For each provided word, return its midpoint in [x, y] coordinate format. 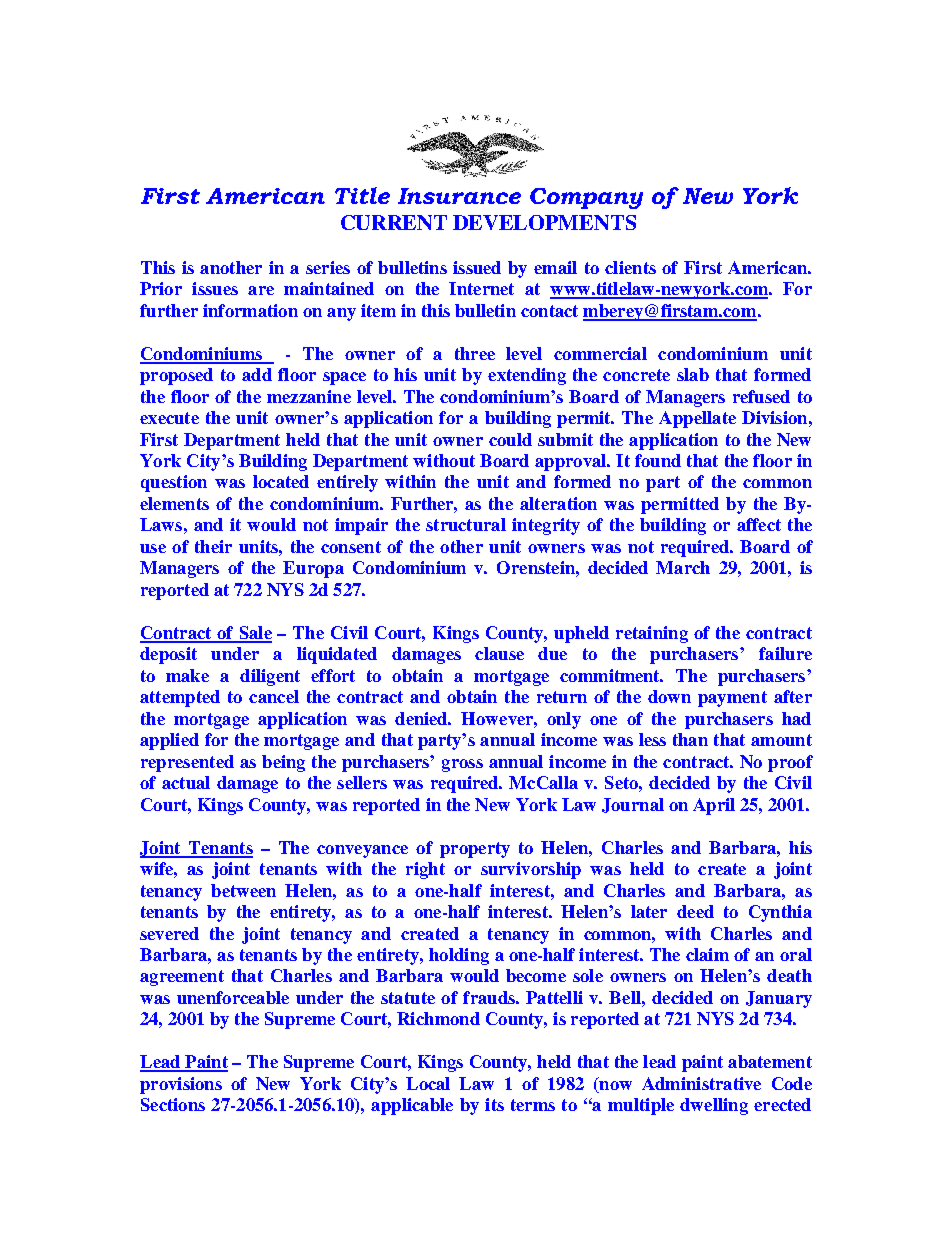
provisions [181, 1085]
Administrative [701, 1083]
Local [428, 1083]
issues [215, 288]
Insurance [459, 196]
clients [630, 267]
